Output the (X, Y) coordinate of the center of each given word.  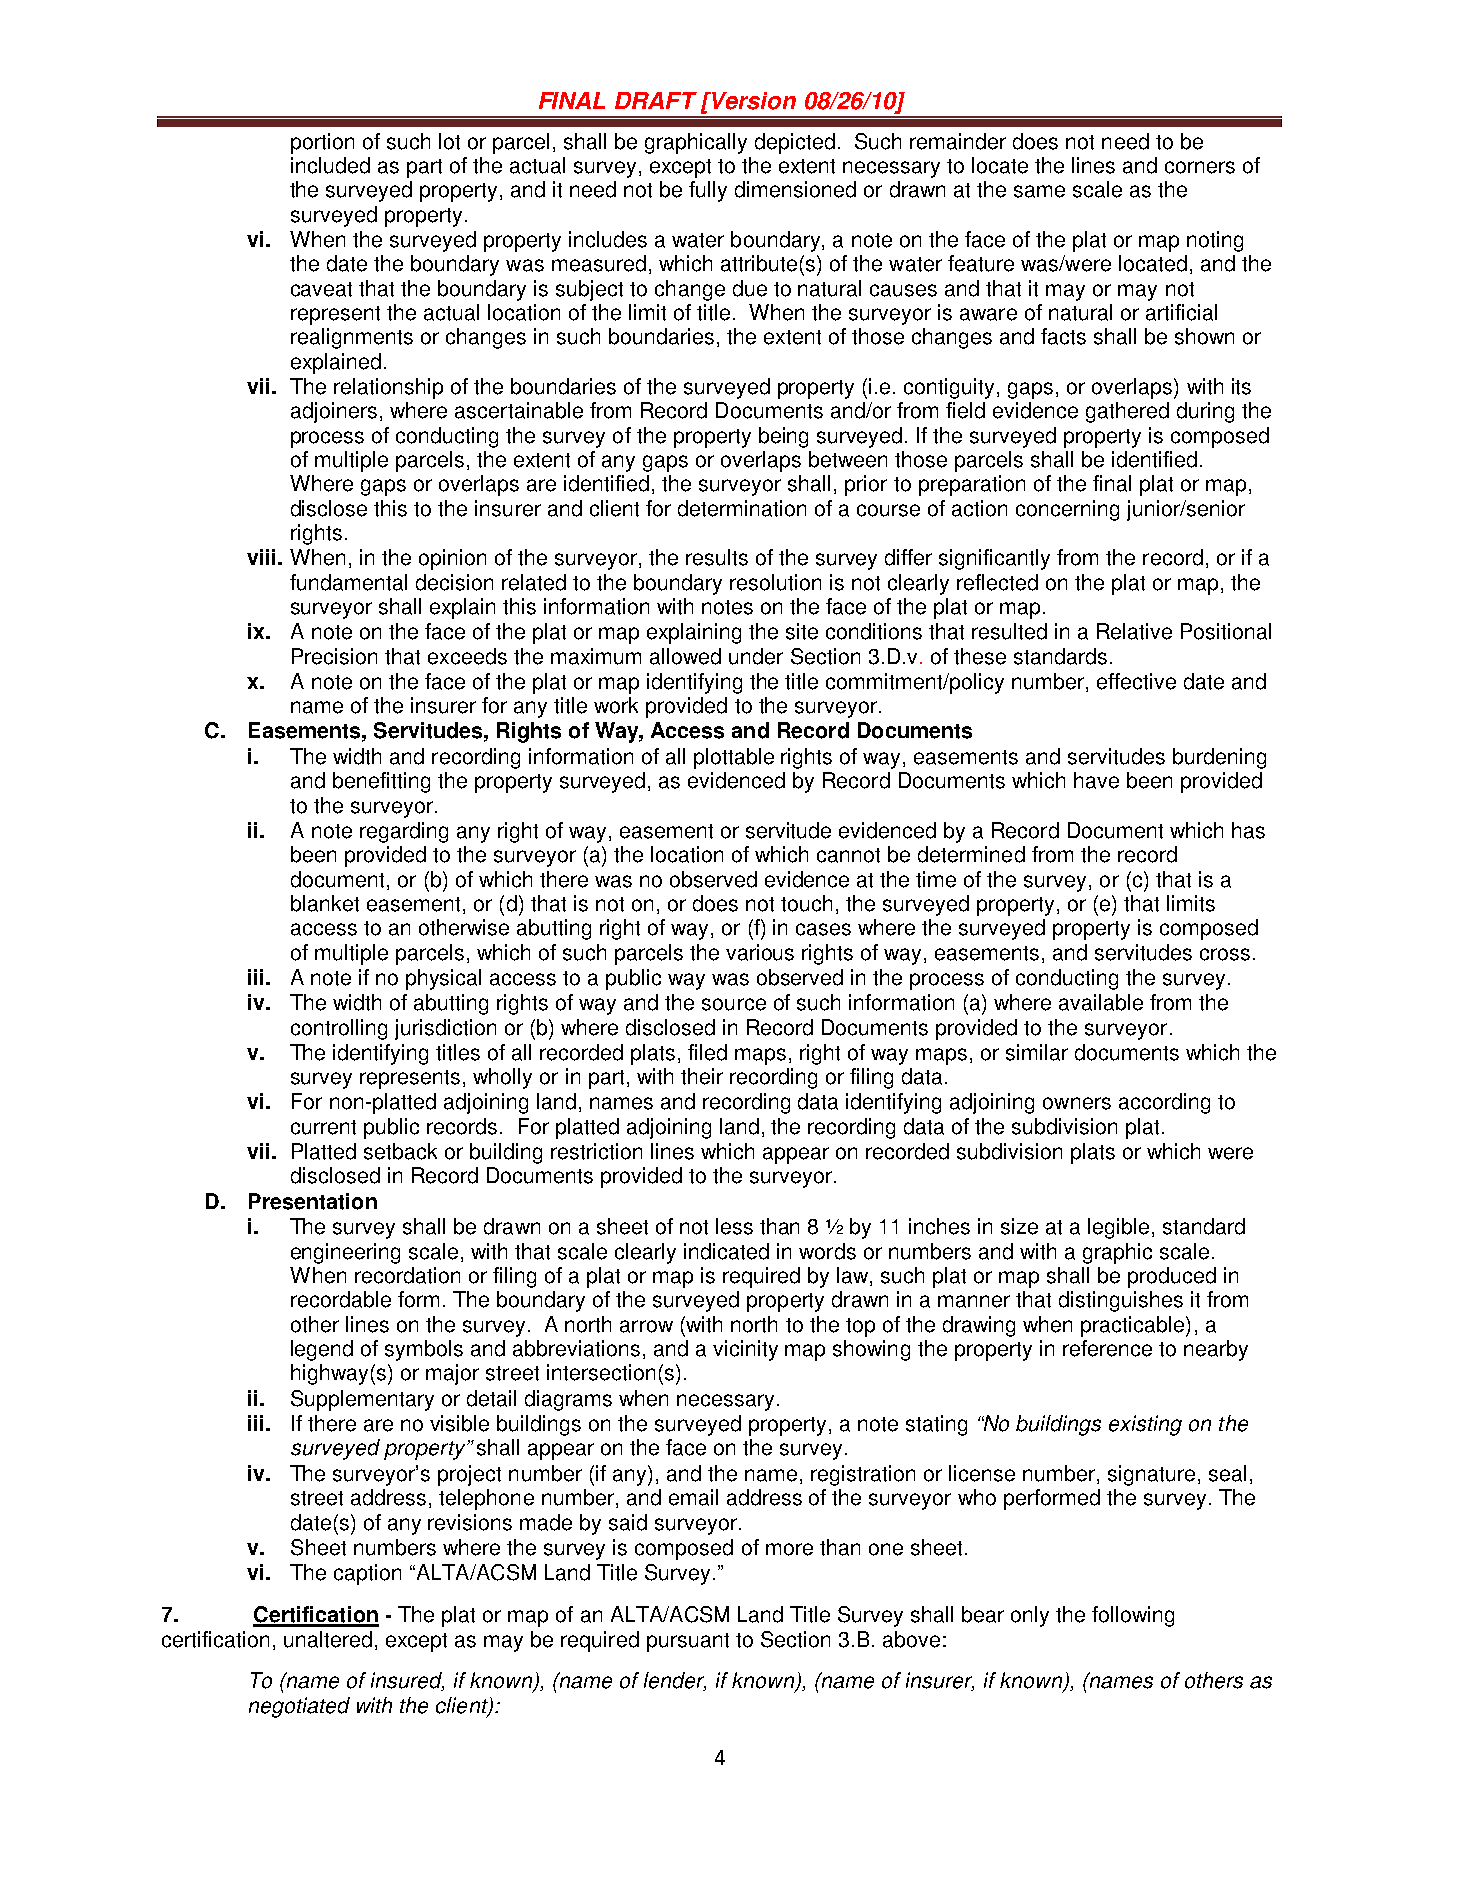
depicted (795, 143)
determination (742, 508)
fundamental (348, 582)
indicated (726, 1251)
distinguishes (1121, 1301)
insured (407, 1681)
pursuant (688, 1642)
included (330, 165)
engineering (345, 1253)
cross (1225, 954)
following (1133, 1616)
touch (806, 903)
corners (1200, 167)
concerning (1067, 510)
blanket (325, 903)
